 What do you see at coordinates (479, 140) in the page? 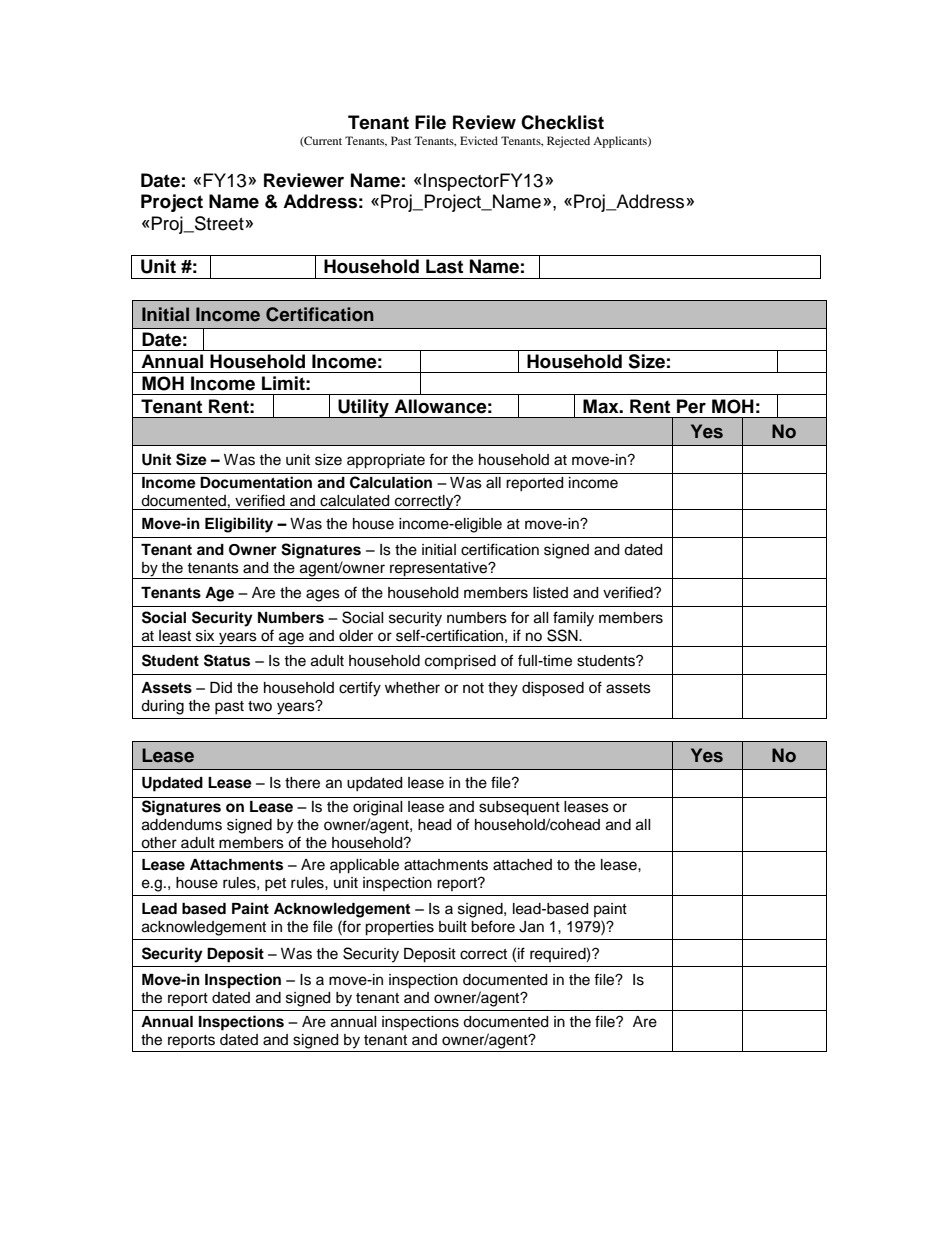
I see `Evicted` at bounding box center [479, 140].
